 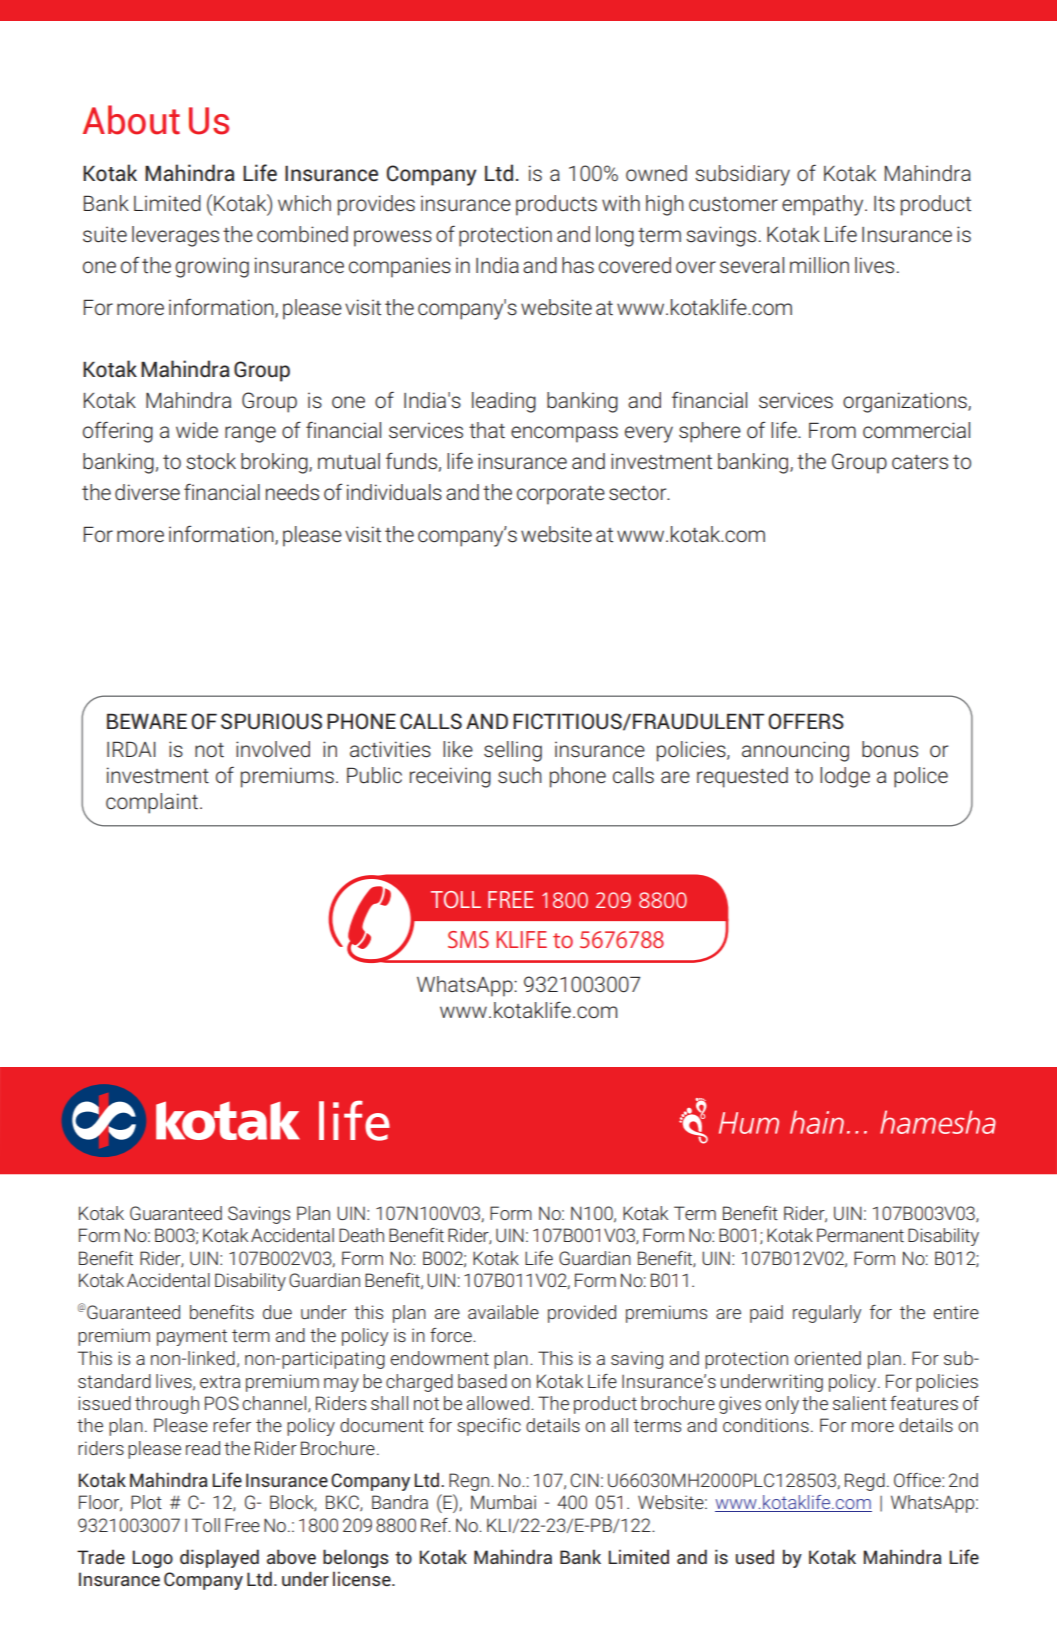 What do you see at coordinates (131, 120) in the screenshot?
I see `About` at bounding box center [131, 120].
